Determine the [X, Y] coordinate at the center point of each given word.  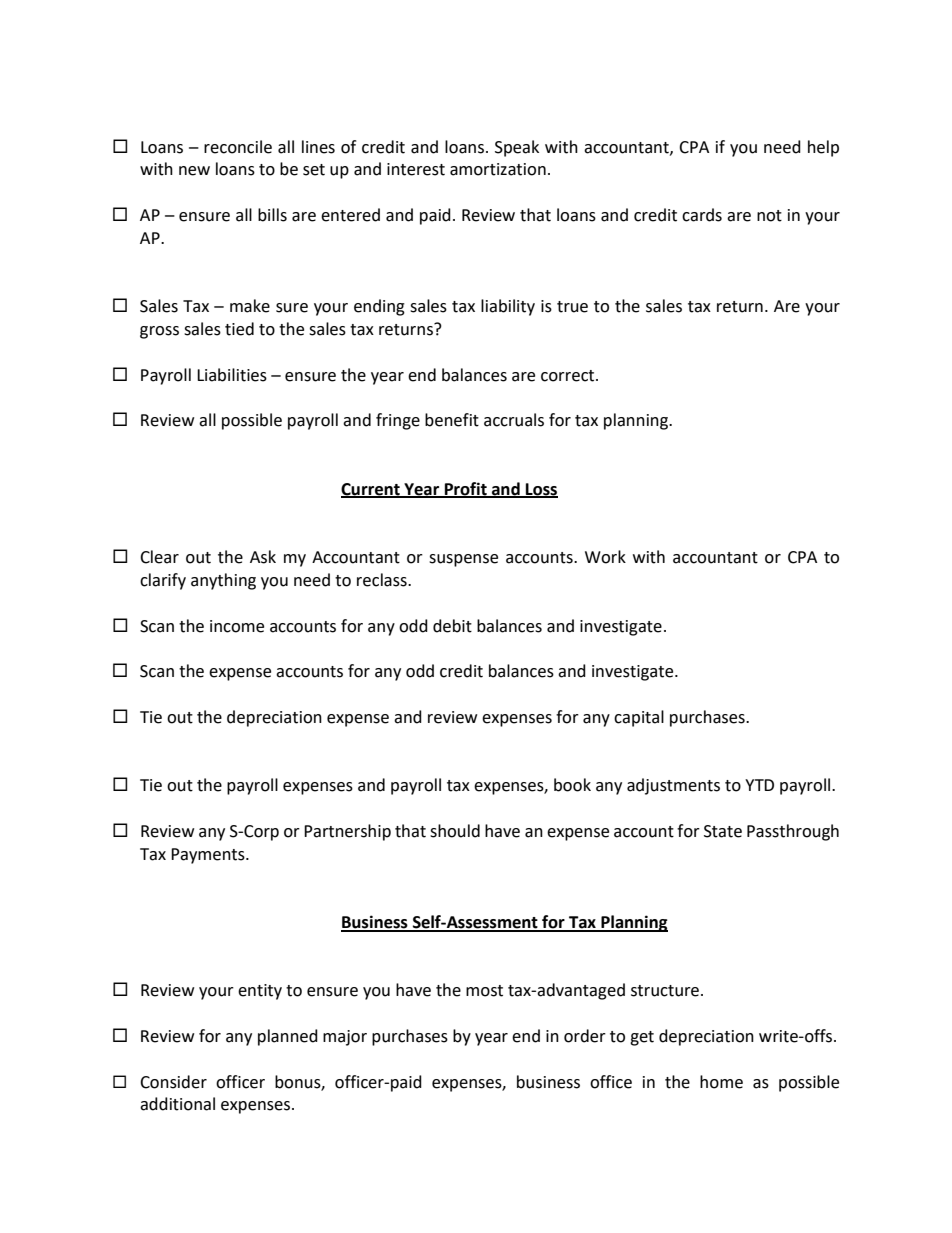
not [769, 216]
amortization [498, 169]
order [585, 1036]
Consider [173, 1082]
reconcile [238, 147]
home [721, 1082]
